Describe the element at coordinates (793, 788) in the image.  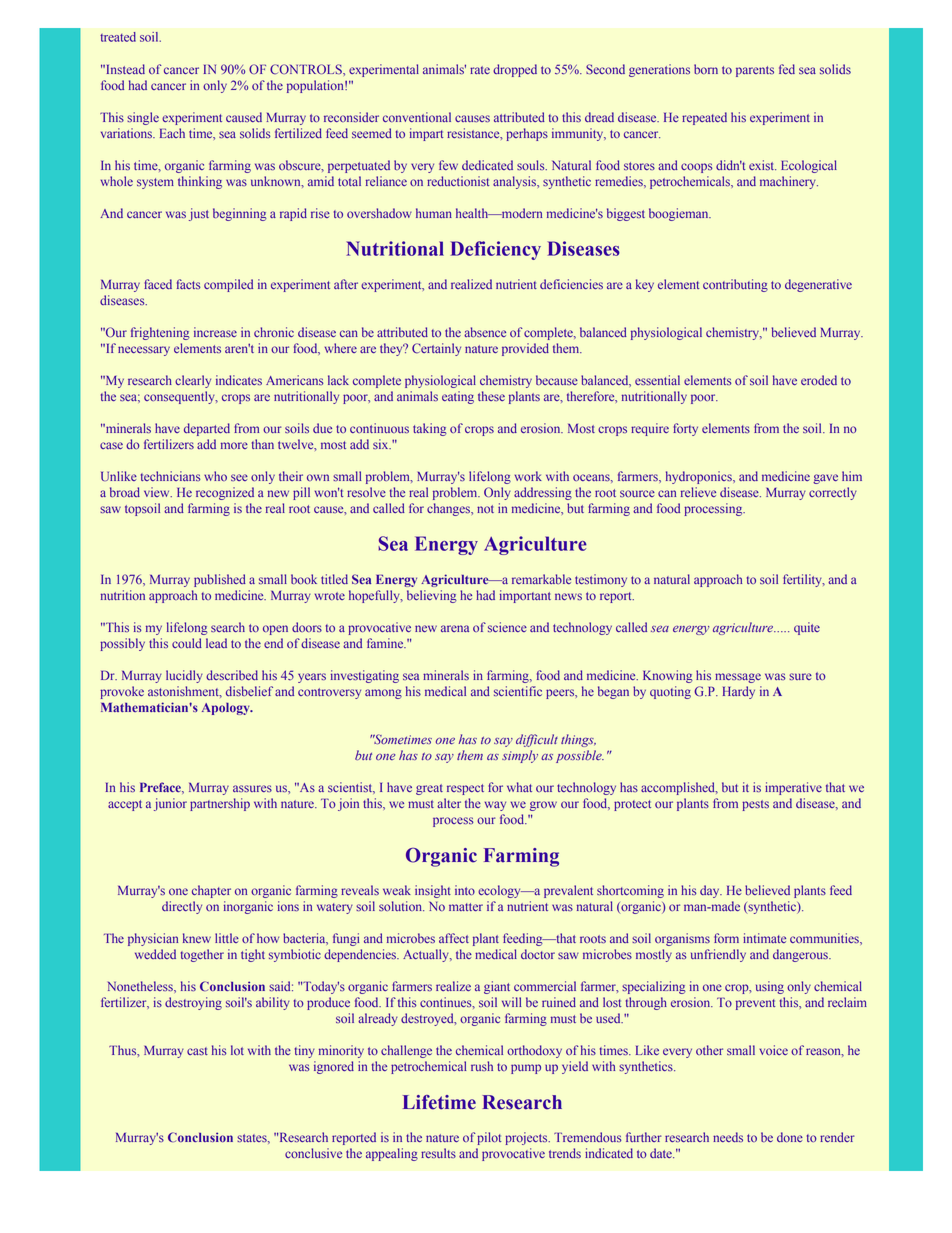
I see `imperative` at that location.
